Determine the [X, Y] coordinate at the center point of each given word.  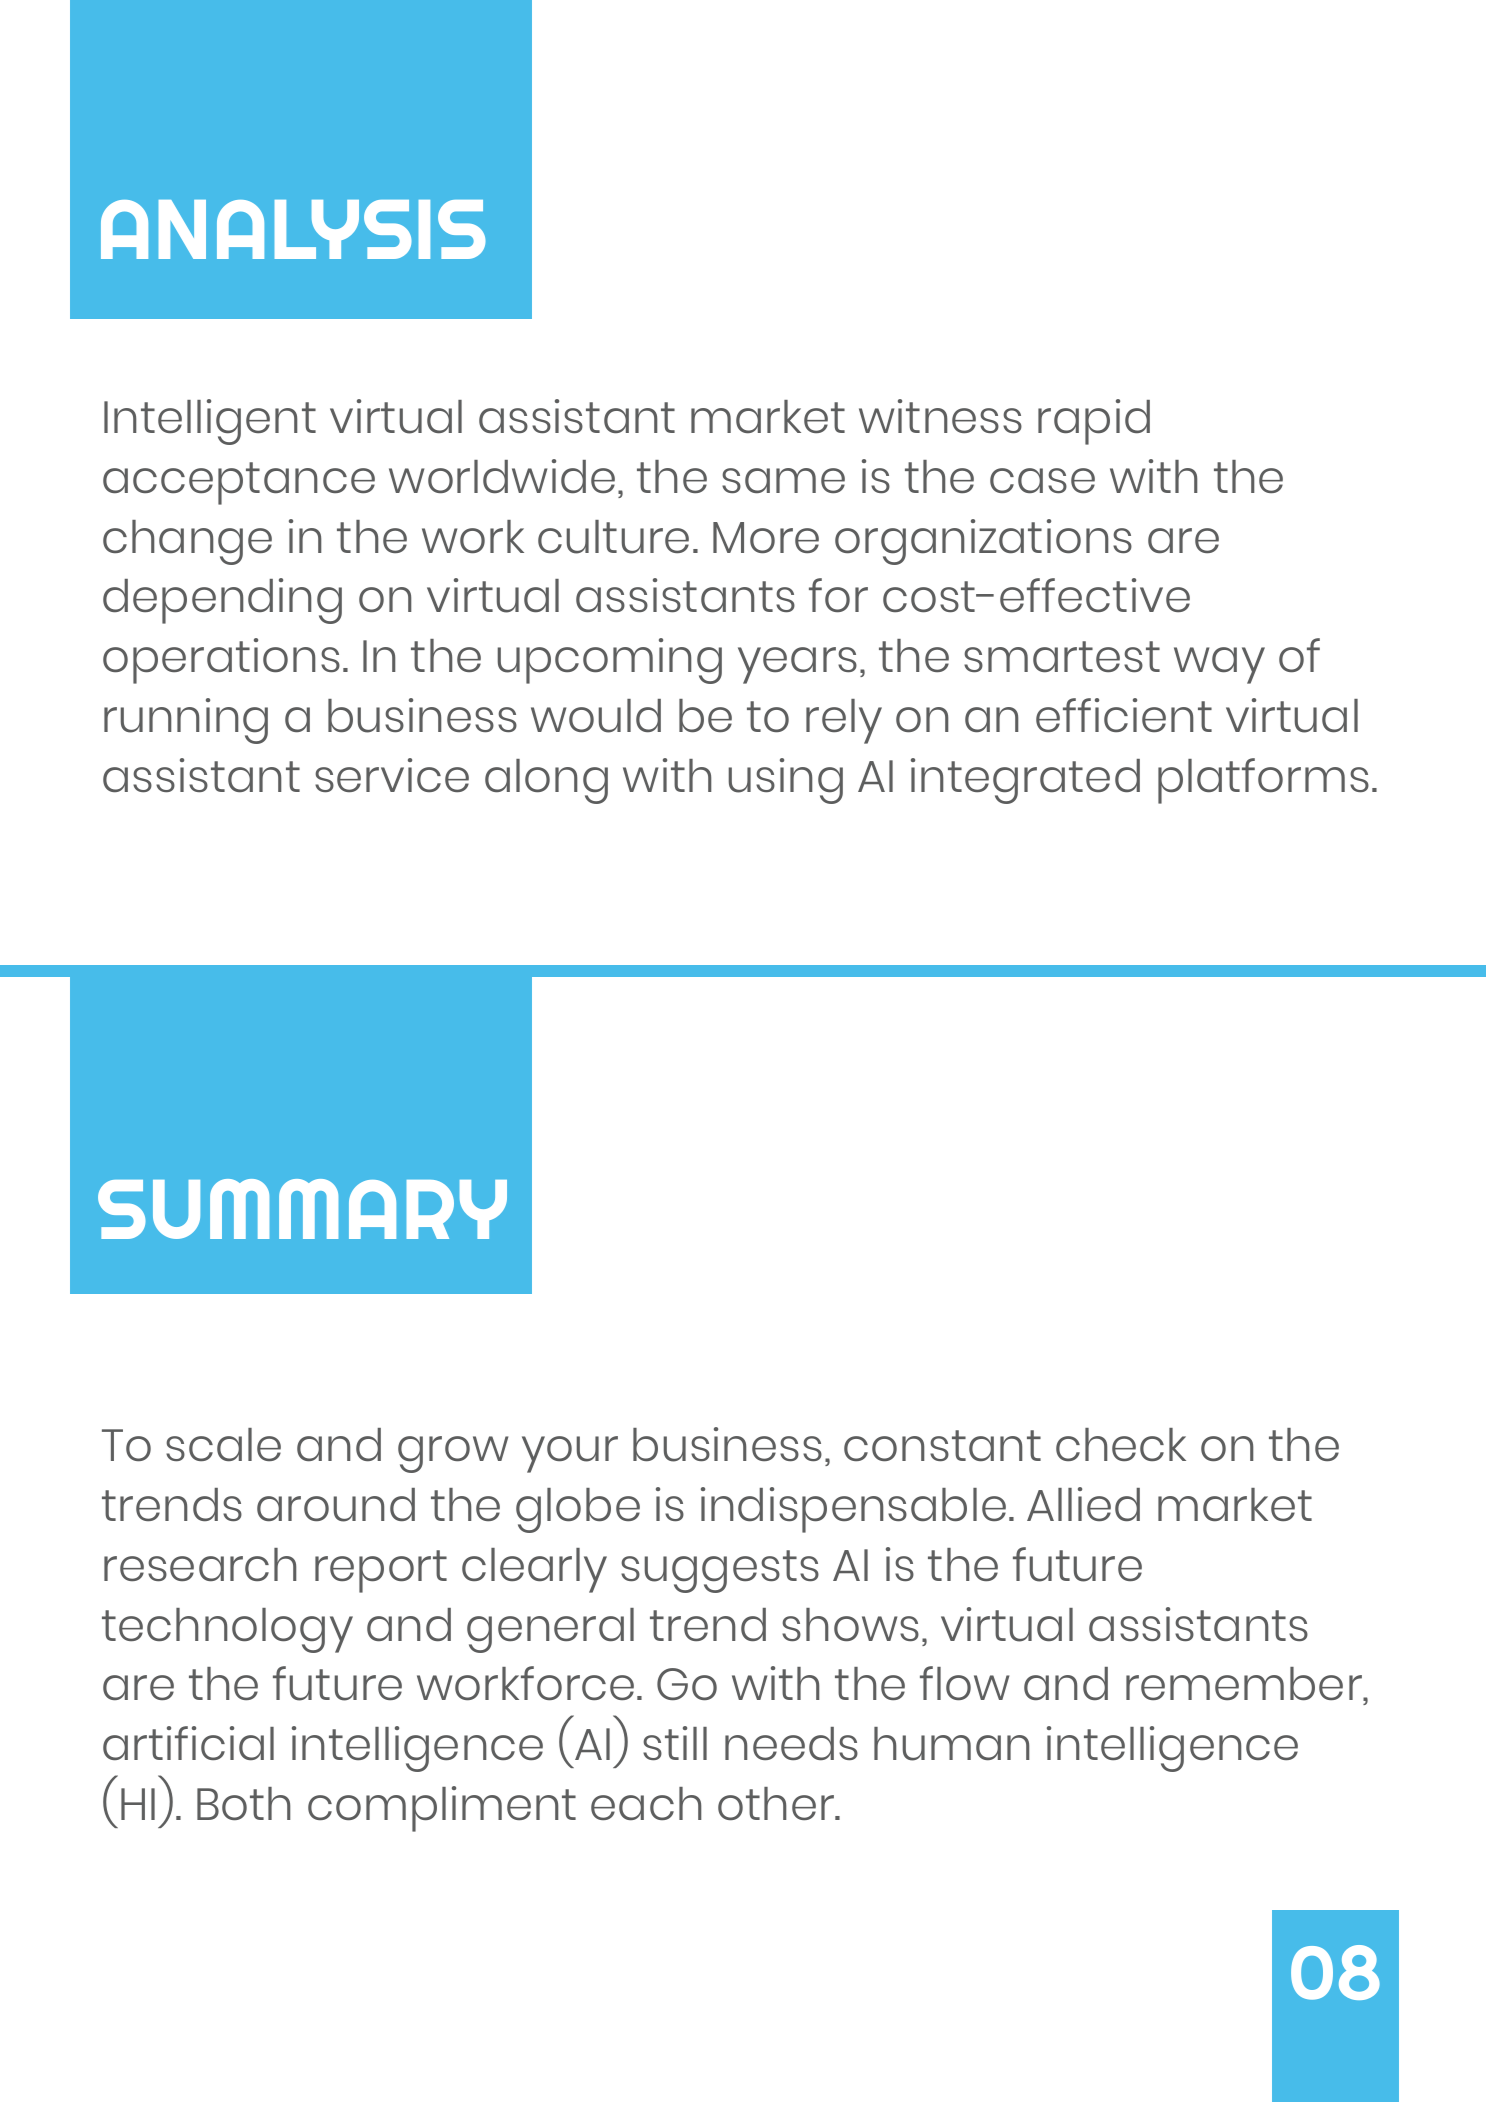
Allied [1083, 1504]
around [336, 1505]
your [570, 1454]
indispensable [853, 1510]
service [392, 775]
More [766, 538]
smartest [1062, 657]
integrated [1025, 781]
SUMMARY [302, 1209]
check [1121, 1444]
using [785, 781]
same [783, 481]
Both [244, 1804]
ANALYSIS [293, 229]
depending [222, 601]
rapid [1094, 422]
